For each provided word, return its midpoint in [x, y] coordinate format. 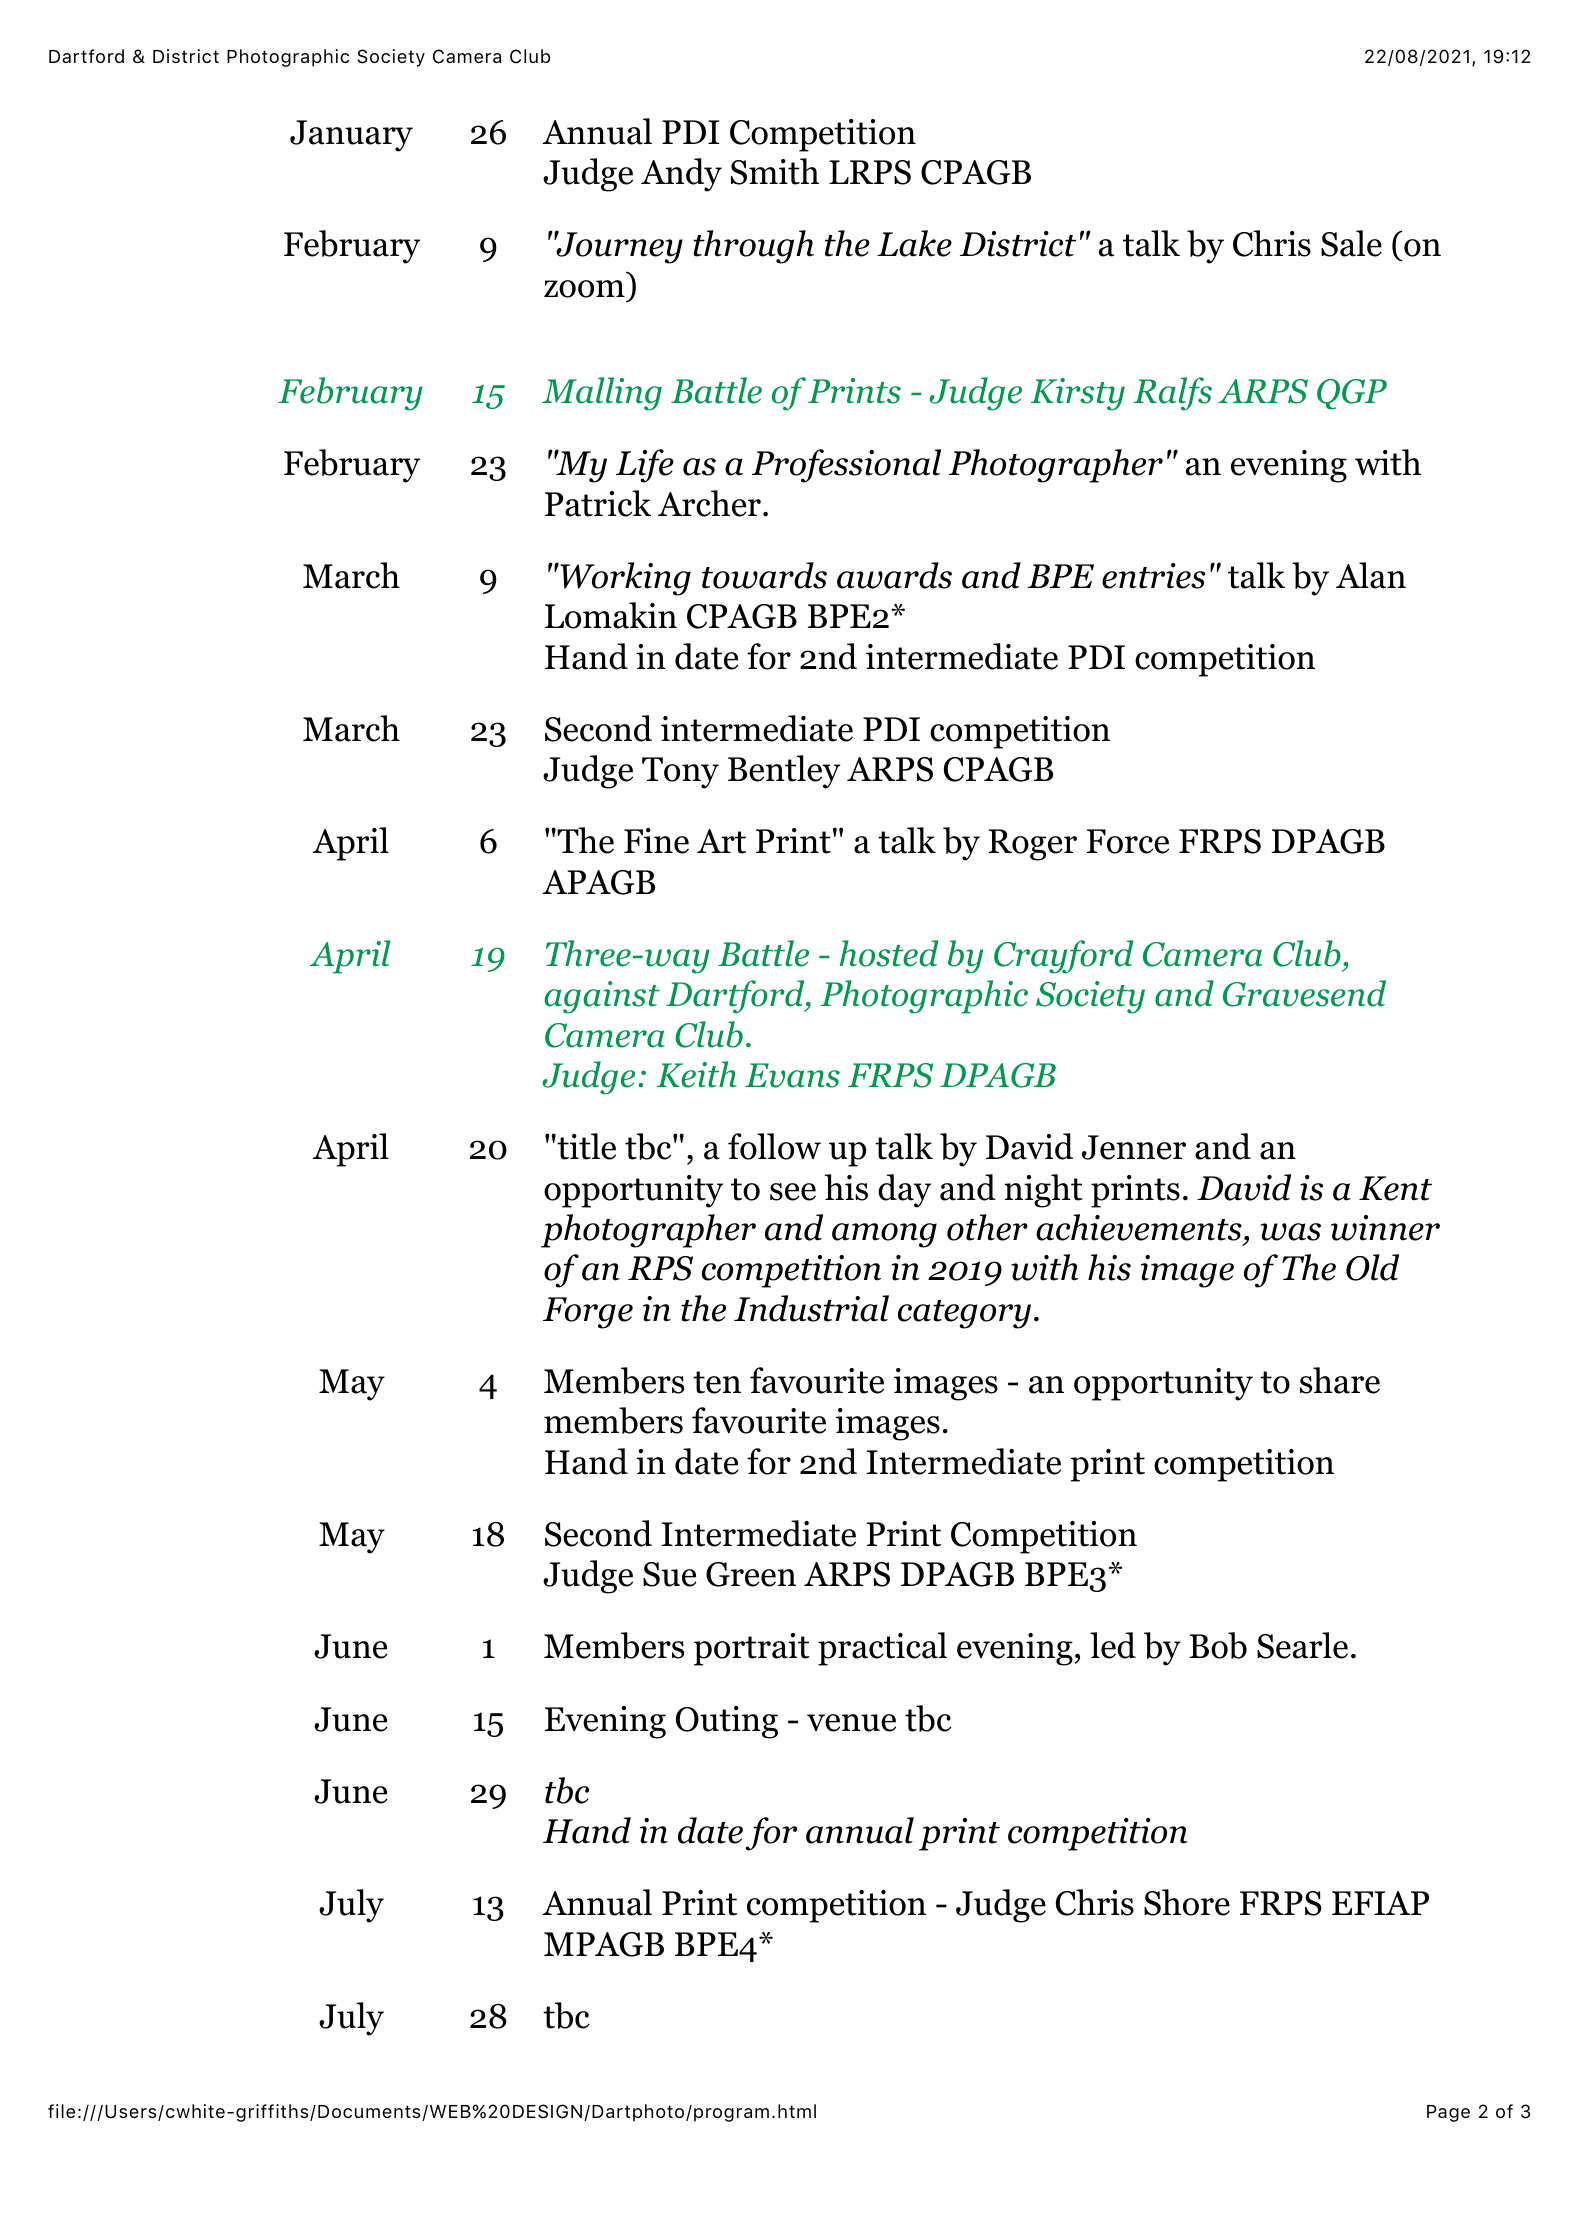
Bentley [784, 772]
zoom [584, 289]
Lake [914, 243]
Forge [588, 1313]
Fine [656, 841]
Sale [1351, 243]
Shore [1187, 1902]
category [964, 1314]
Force [1128, 841]
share [1340, 1380]
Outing [727, 1722]
